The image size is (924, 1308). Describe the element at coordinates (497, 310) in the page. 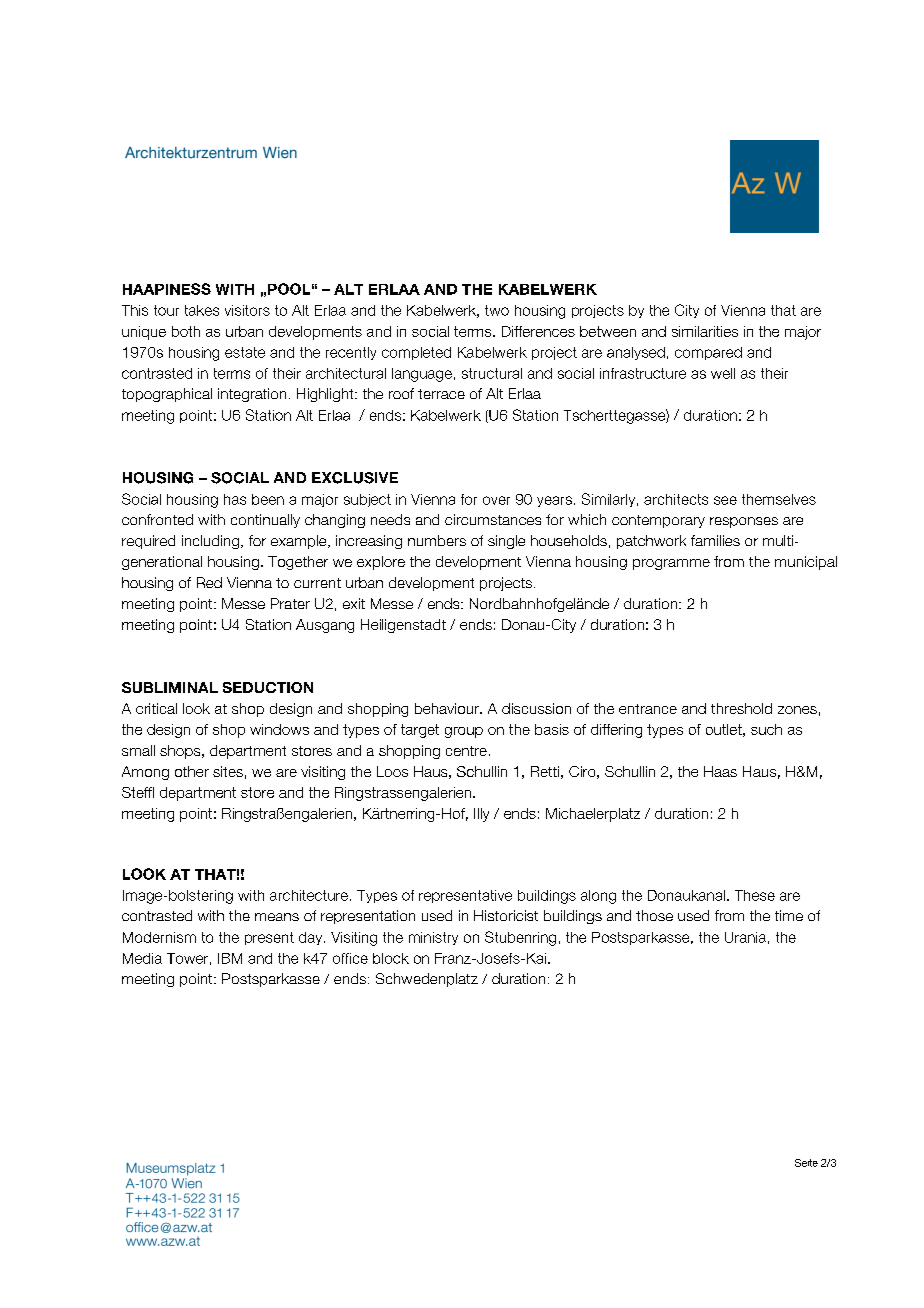

I see `two` at that location.
